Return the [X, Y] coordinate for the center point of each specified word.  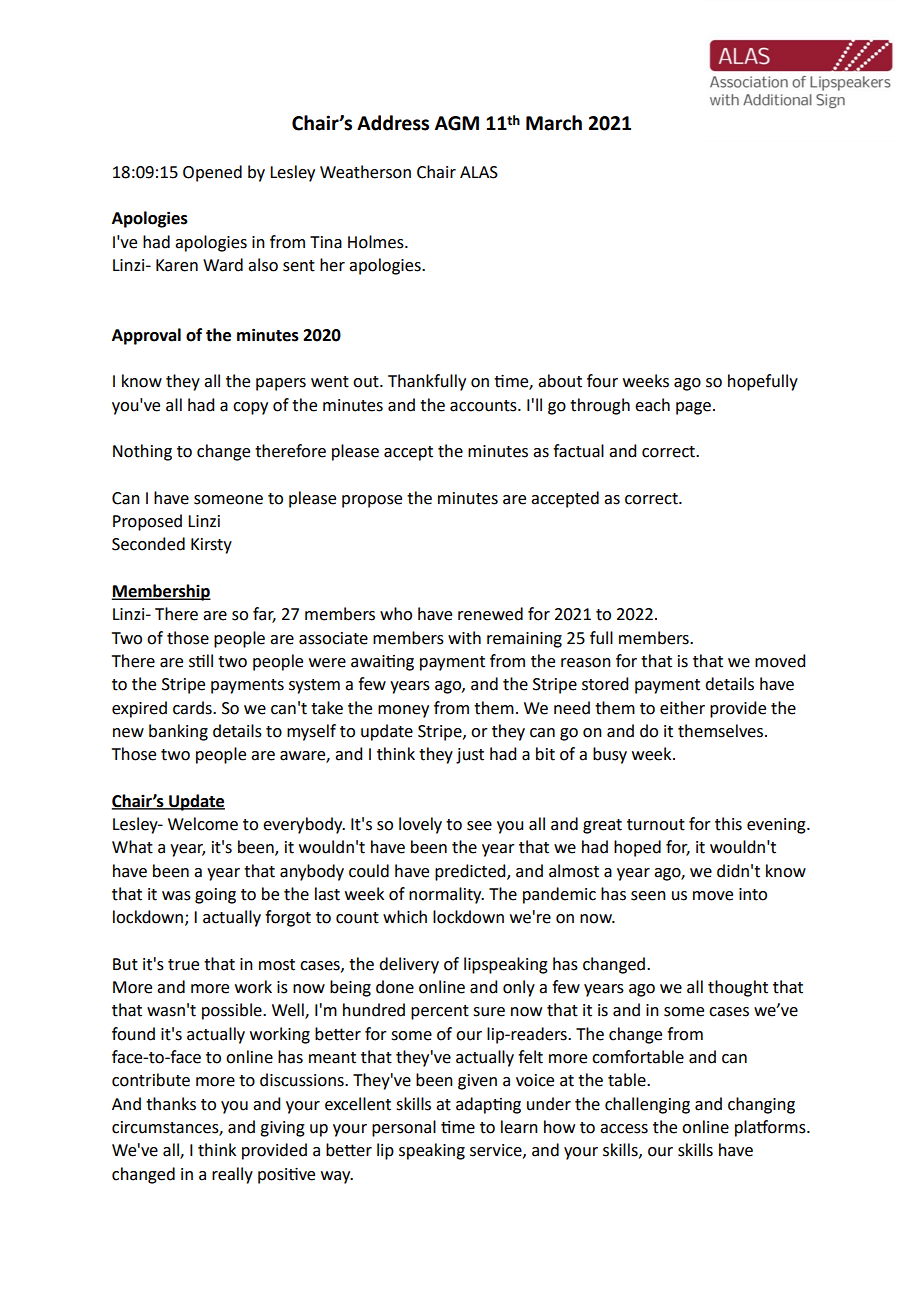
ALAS [479, 172]
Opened [212, 173]
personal [404, 1128]
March [554, 123]
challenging [647, 1105]
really [232, 1175]
